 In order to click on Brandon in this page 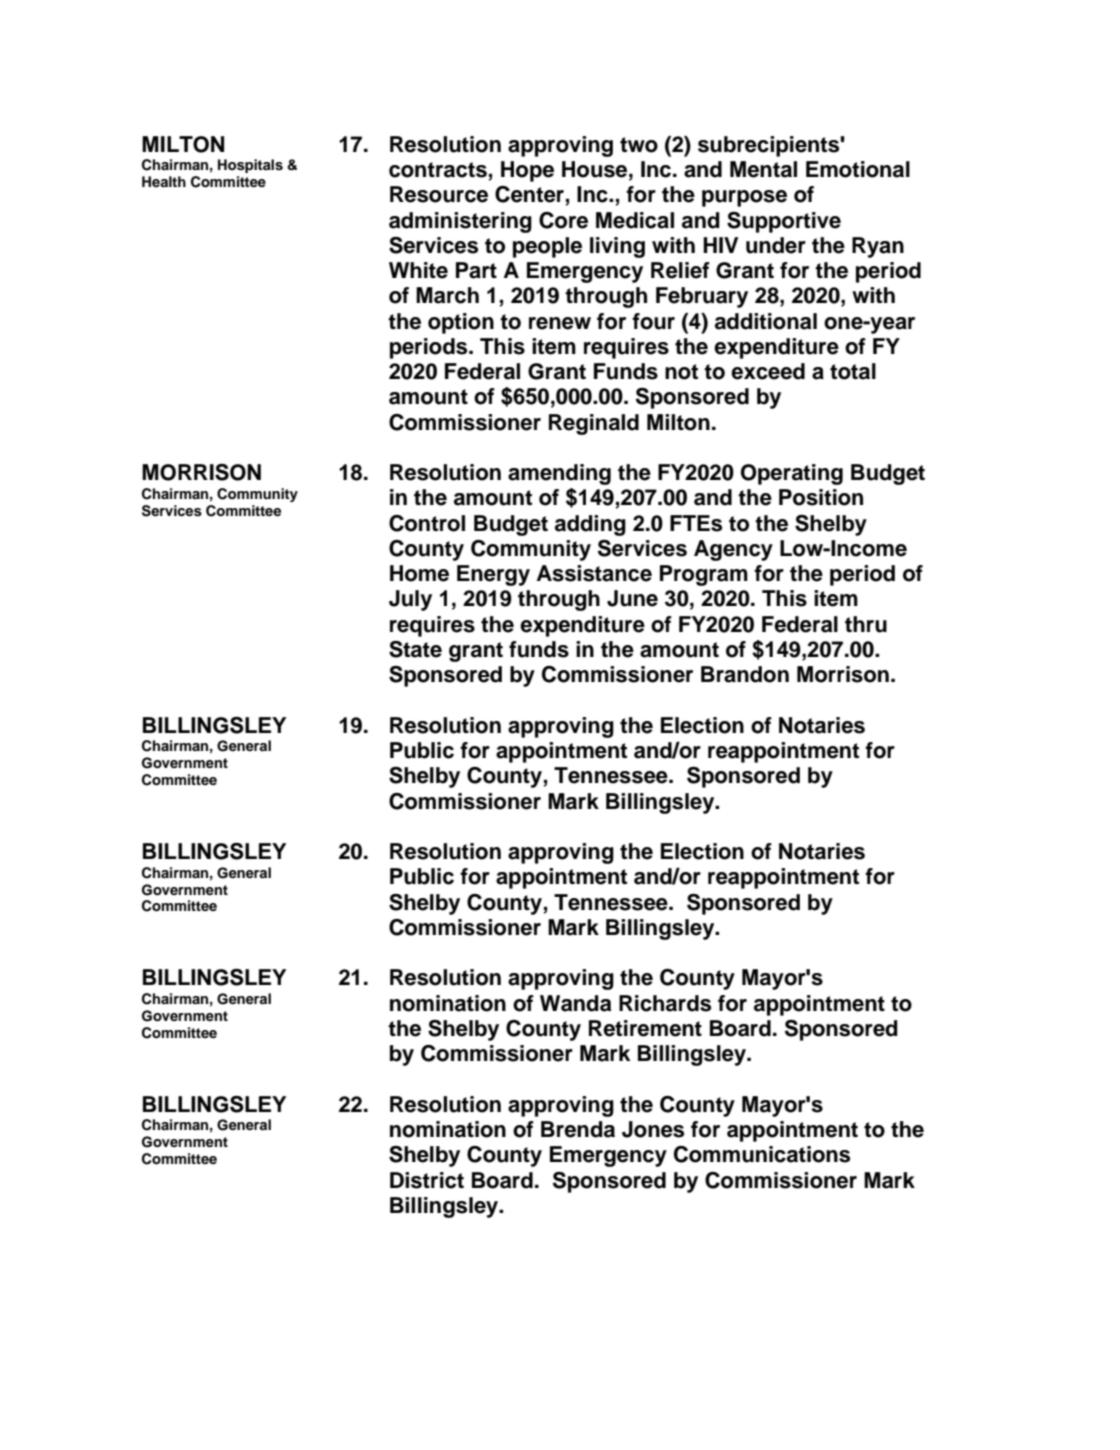, I will do `click(745, 674)`.
